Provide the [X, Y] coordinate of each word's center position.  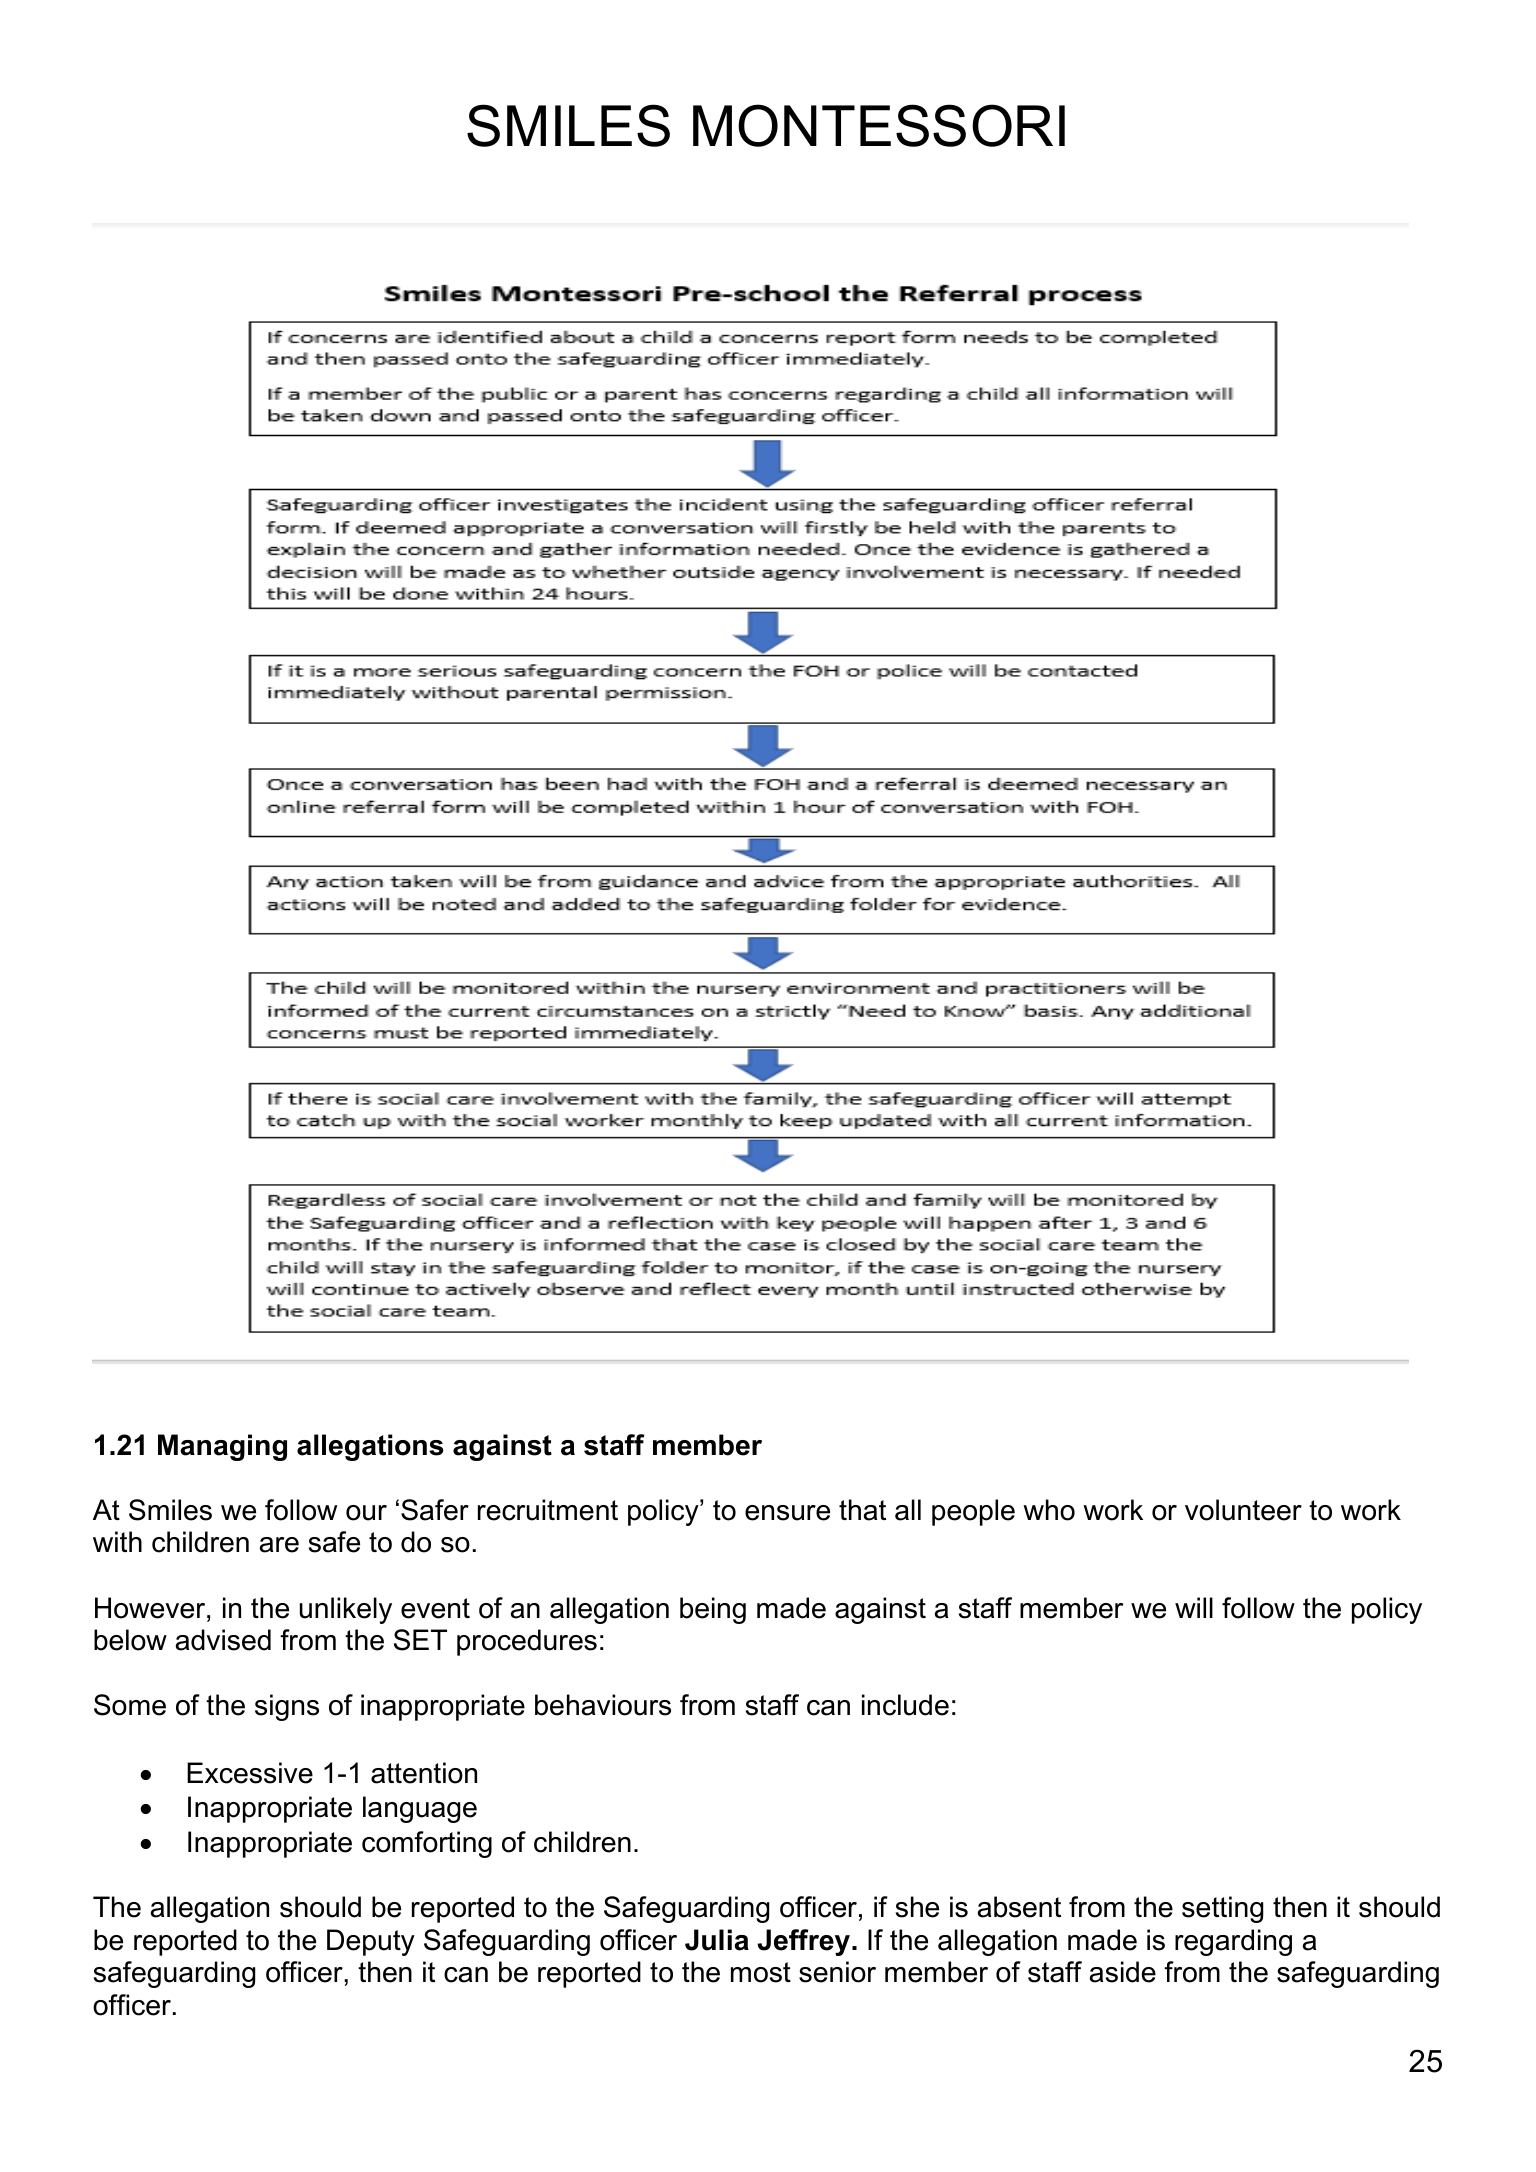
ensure [787, 1513]
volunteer [1243, 1510]
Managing [222, 1447]
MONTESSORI [879, 125]
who [1049, 1510]
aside [1123, 1972]
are [279, 1545]
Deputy [371, 1942]
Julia [717, 1940]
